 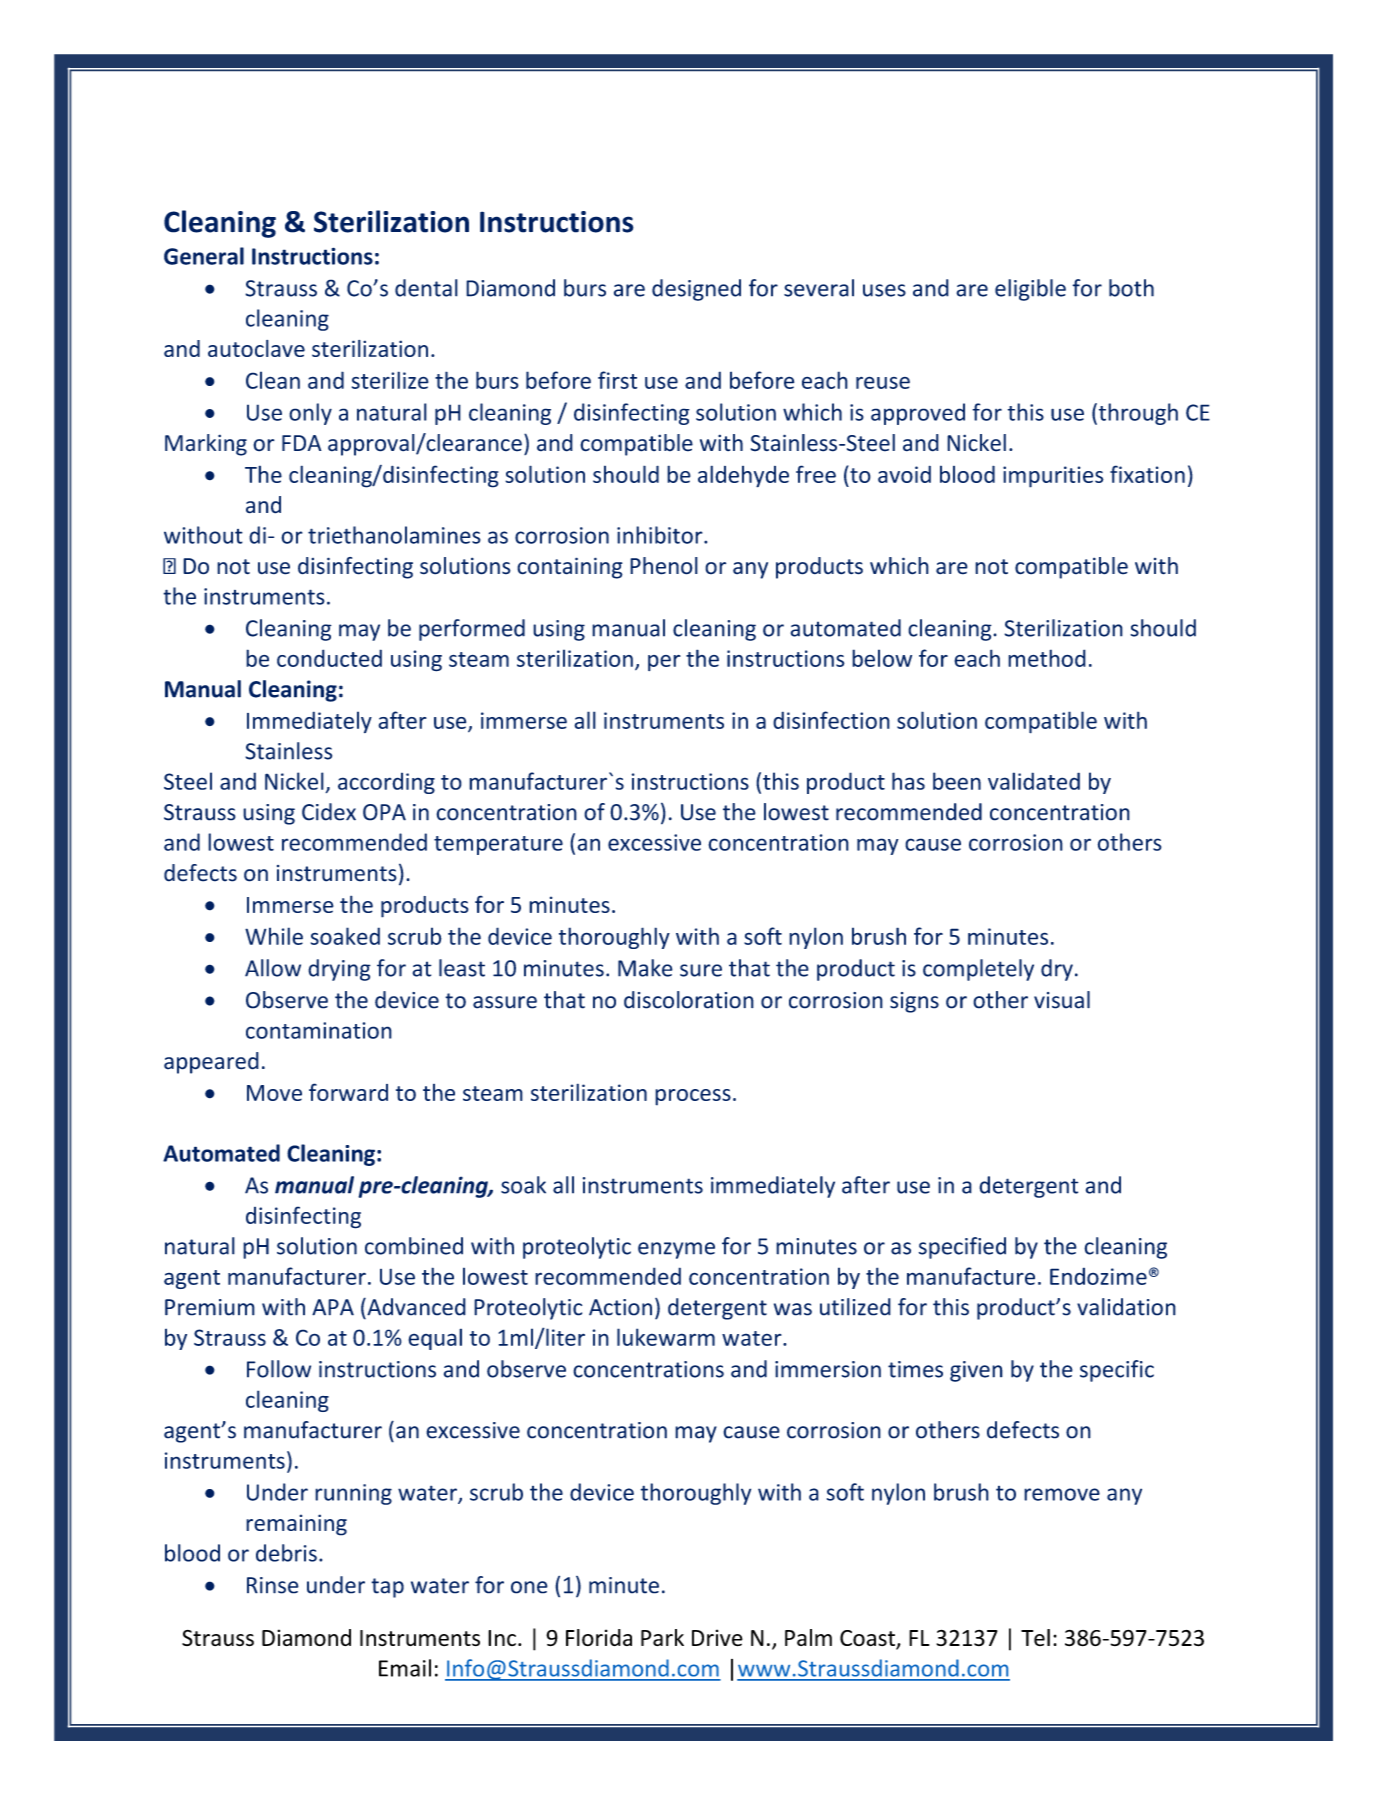 I want to click on eligible, so click(x=1030, y=290).
